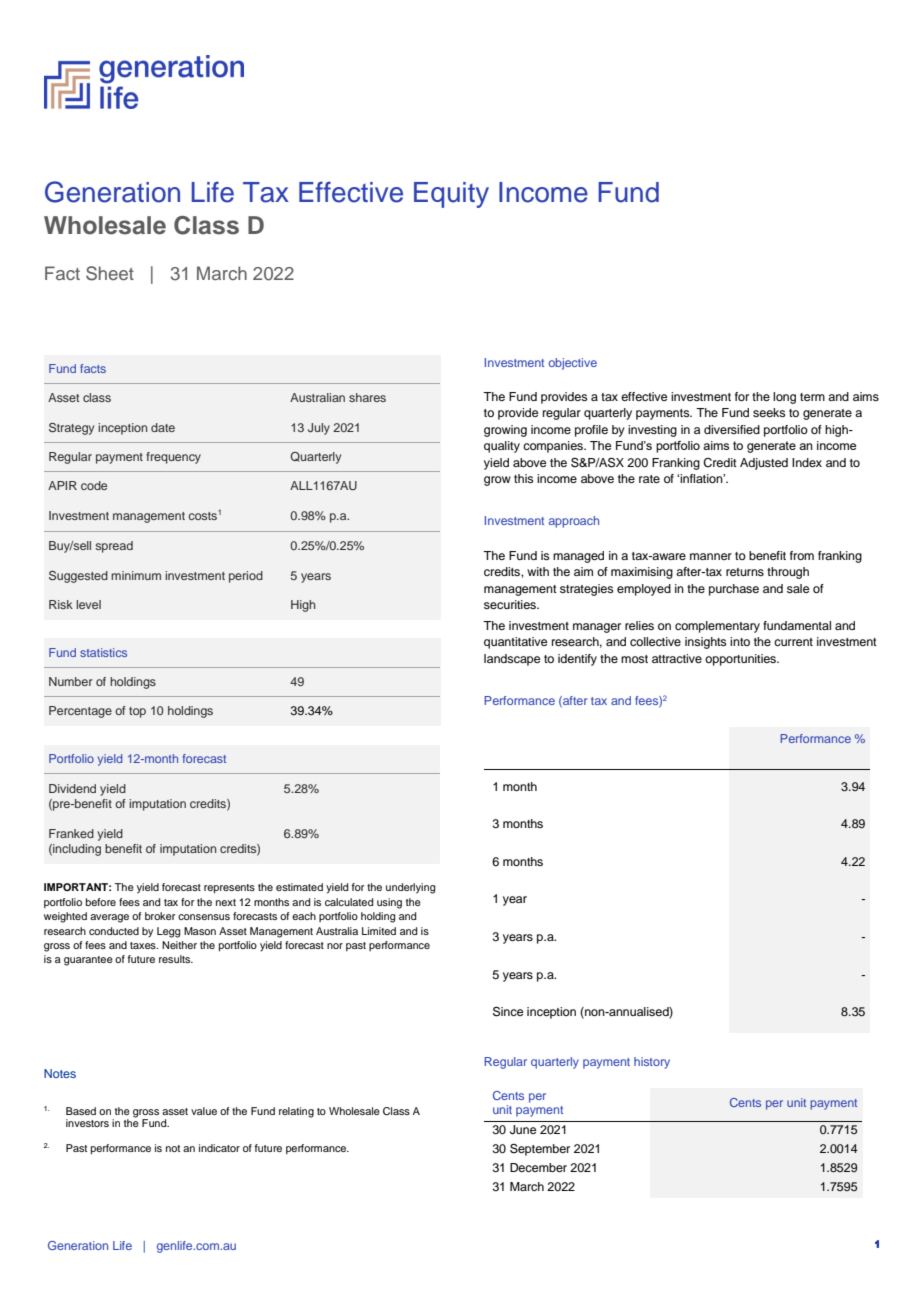  What do you see at coordinates (410, 888) in the screenshot?
I see `underlying` at bounding box center [410, 888].
